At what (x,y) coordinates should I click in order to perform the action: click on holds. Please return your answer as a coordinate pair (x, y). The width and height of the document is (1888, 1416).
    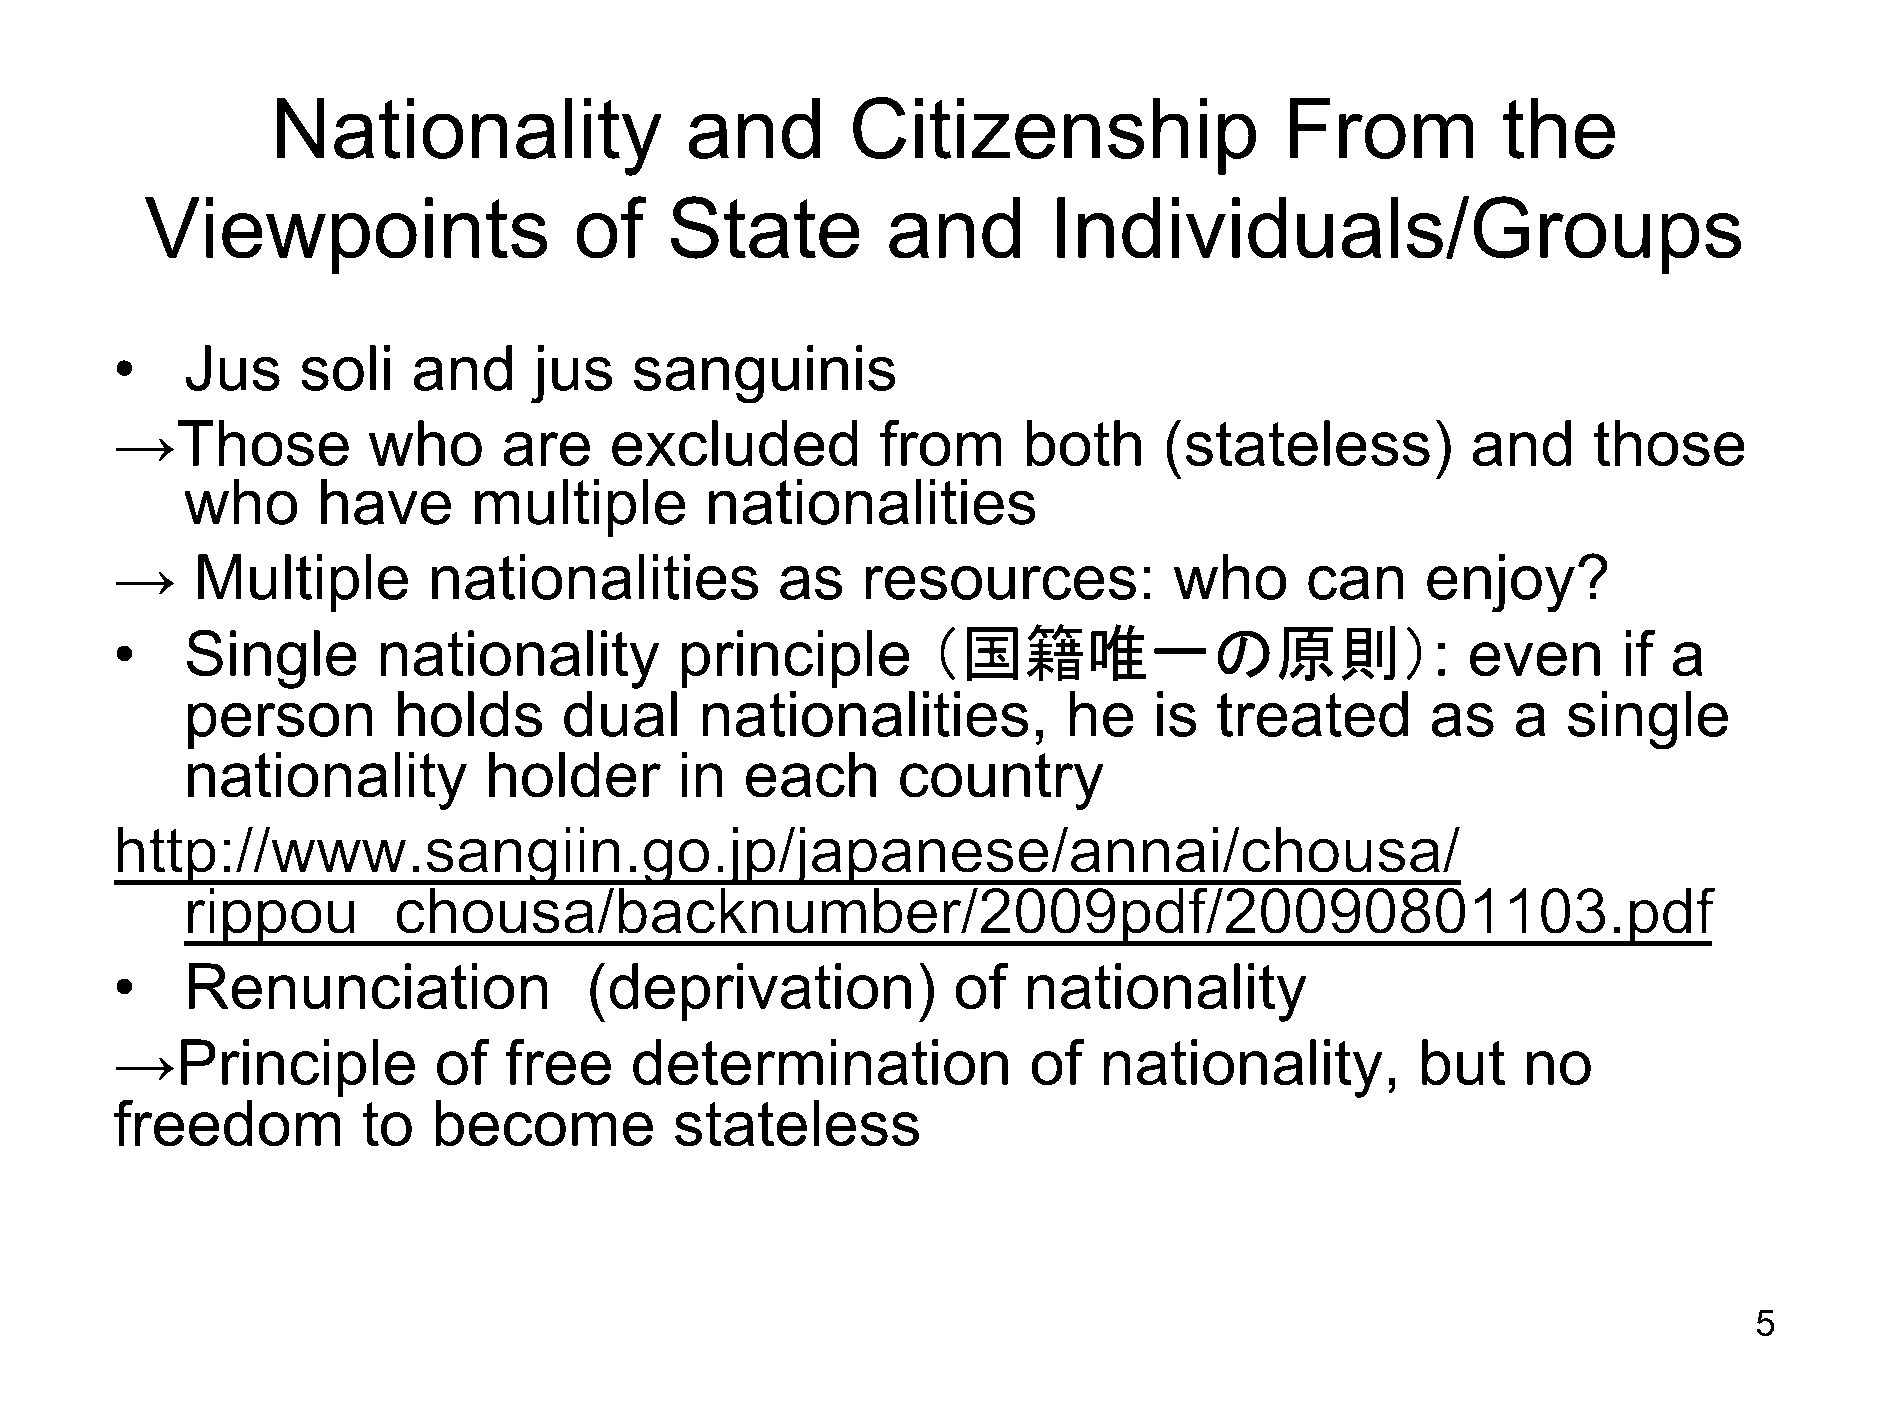
    Looking at the image, I should click on (470, 714).
